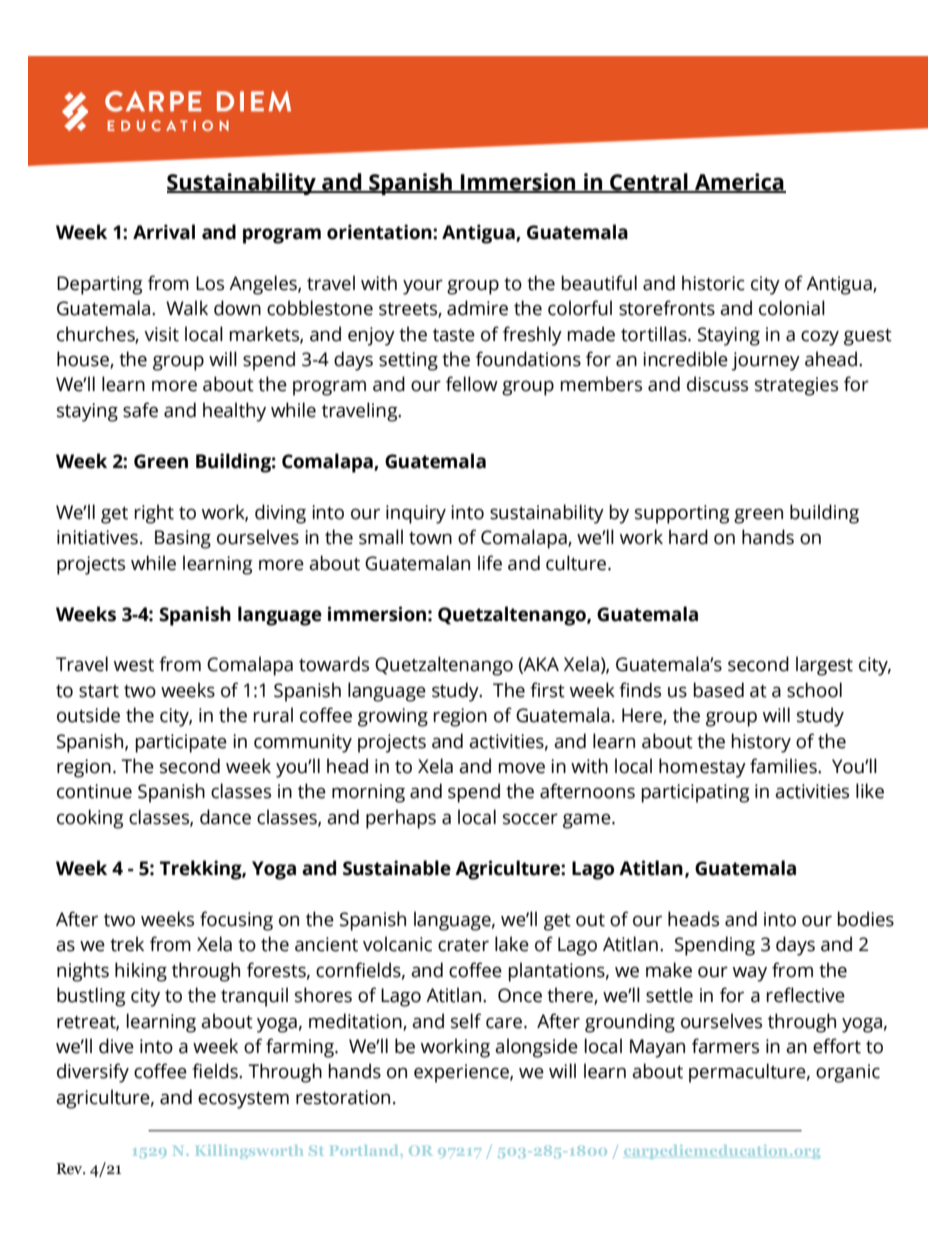  Describe the element at coordinates (512, 944) in the document. I see `lake` at that location.
